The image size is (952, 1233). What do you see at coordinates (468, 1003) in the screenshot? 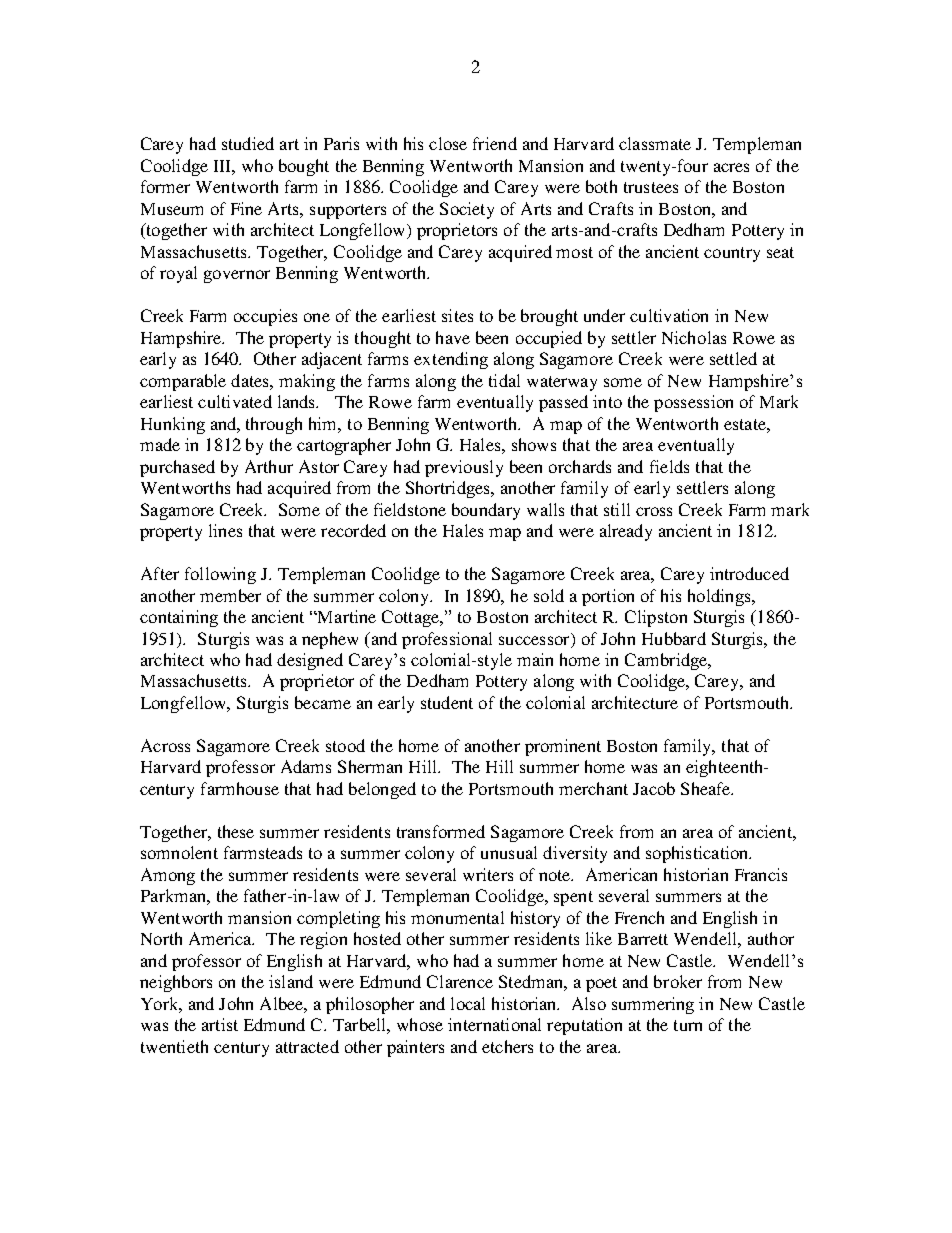
I see `local` at bounding box center [468, 1003].
